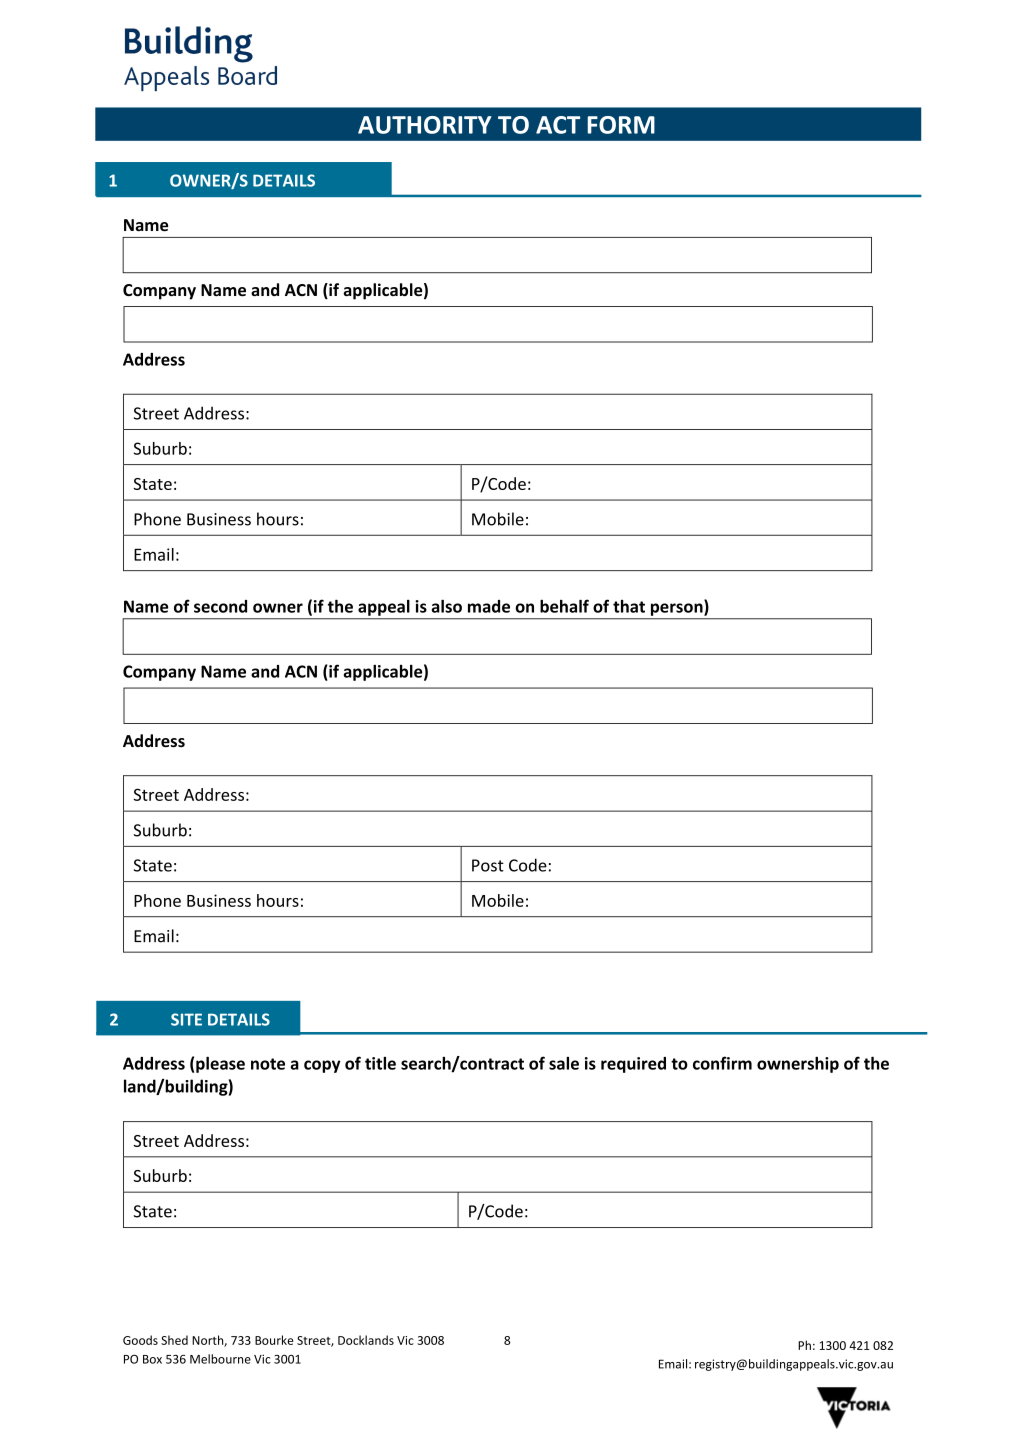  I want to click on SITE, so click(186, 1019).
